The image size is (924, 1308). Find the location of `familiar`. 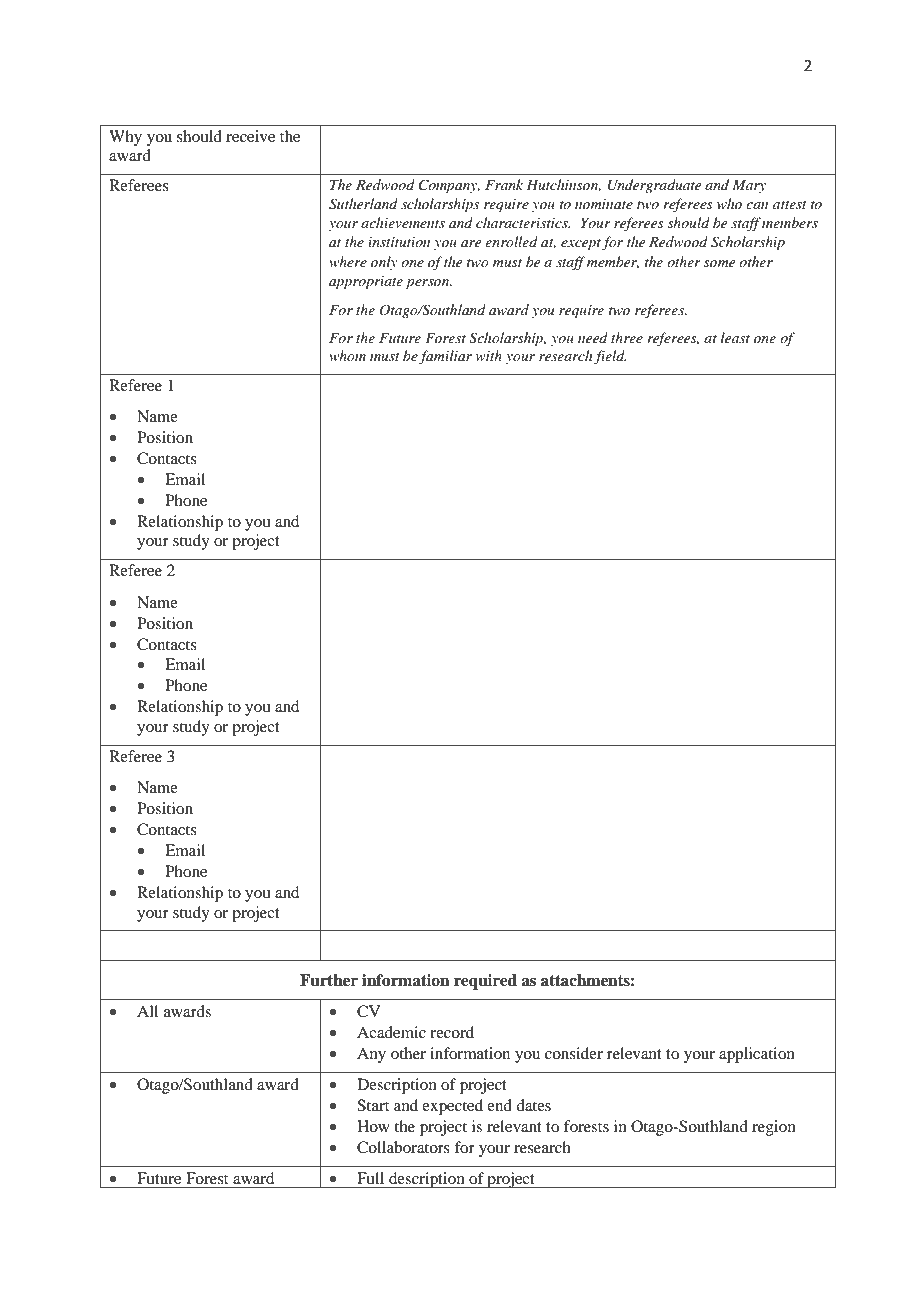

familiar is located at coordinates (445, 357).
